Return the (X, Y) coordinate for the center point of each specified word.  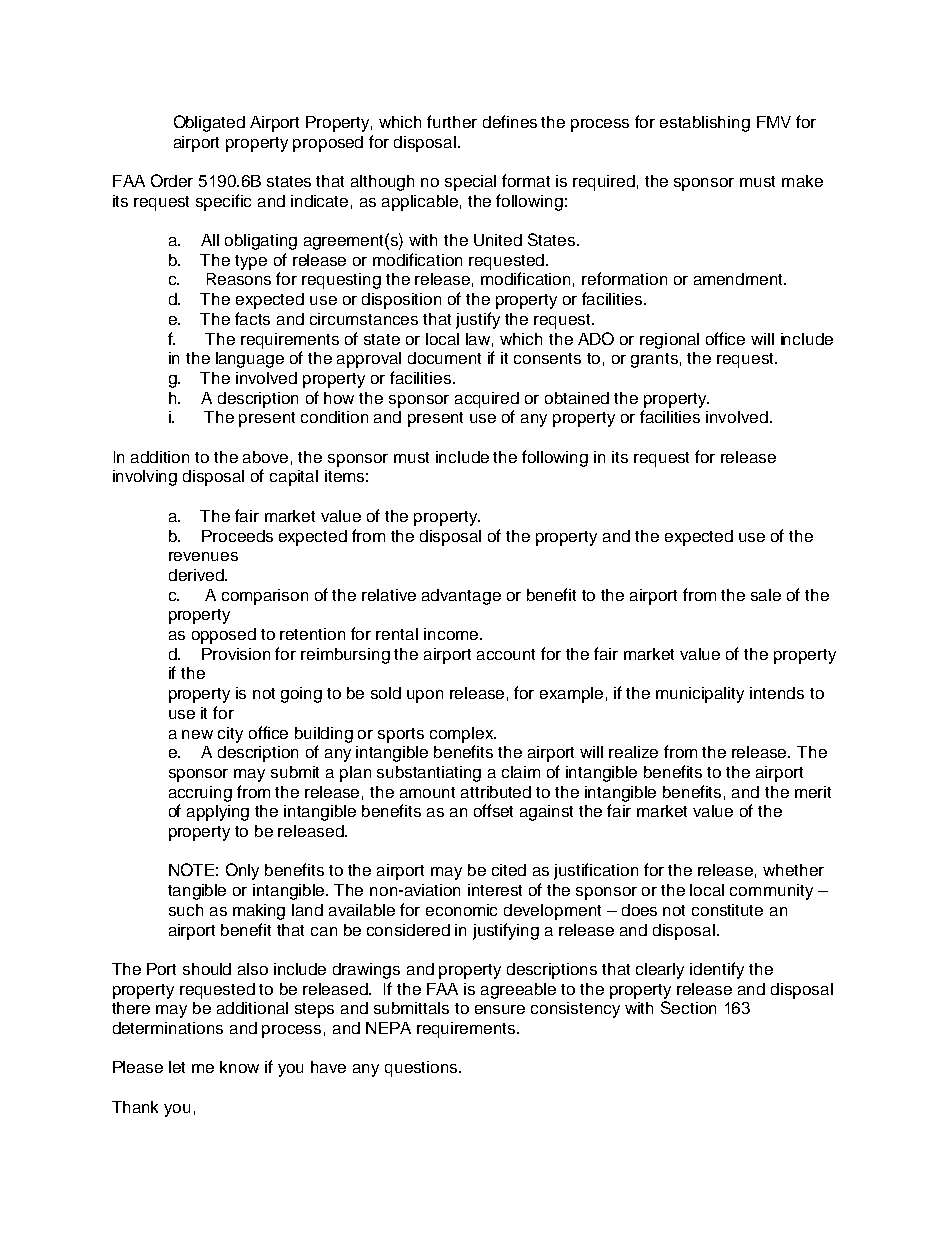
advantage (461, 597)
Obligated (209, 123)
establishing (705, 124)
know (239, 1067)
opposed (224, 636)
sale (766, 595)
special (470, 183)
